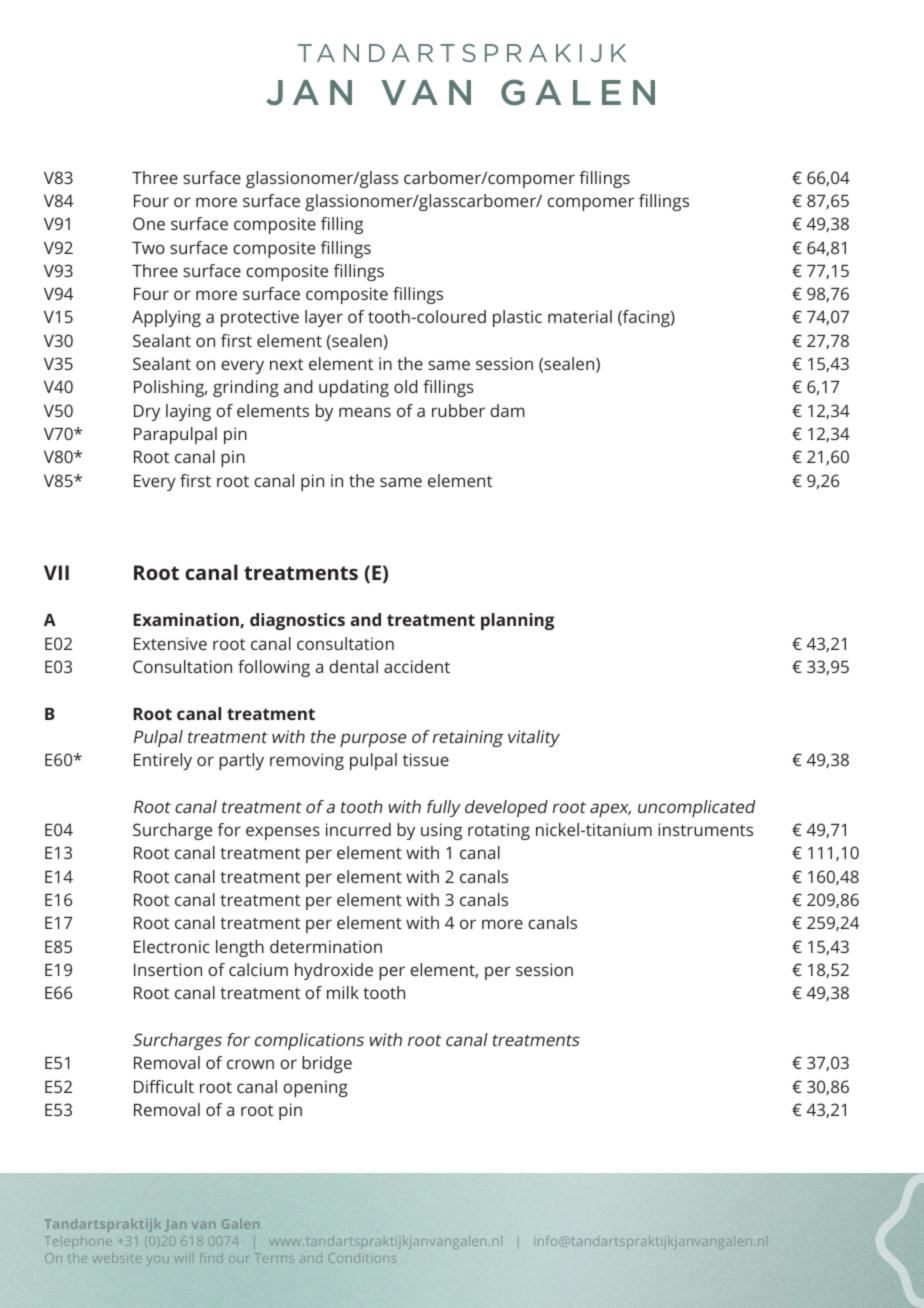  I want to click on diagnostics, so click(297, 621).
